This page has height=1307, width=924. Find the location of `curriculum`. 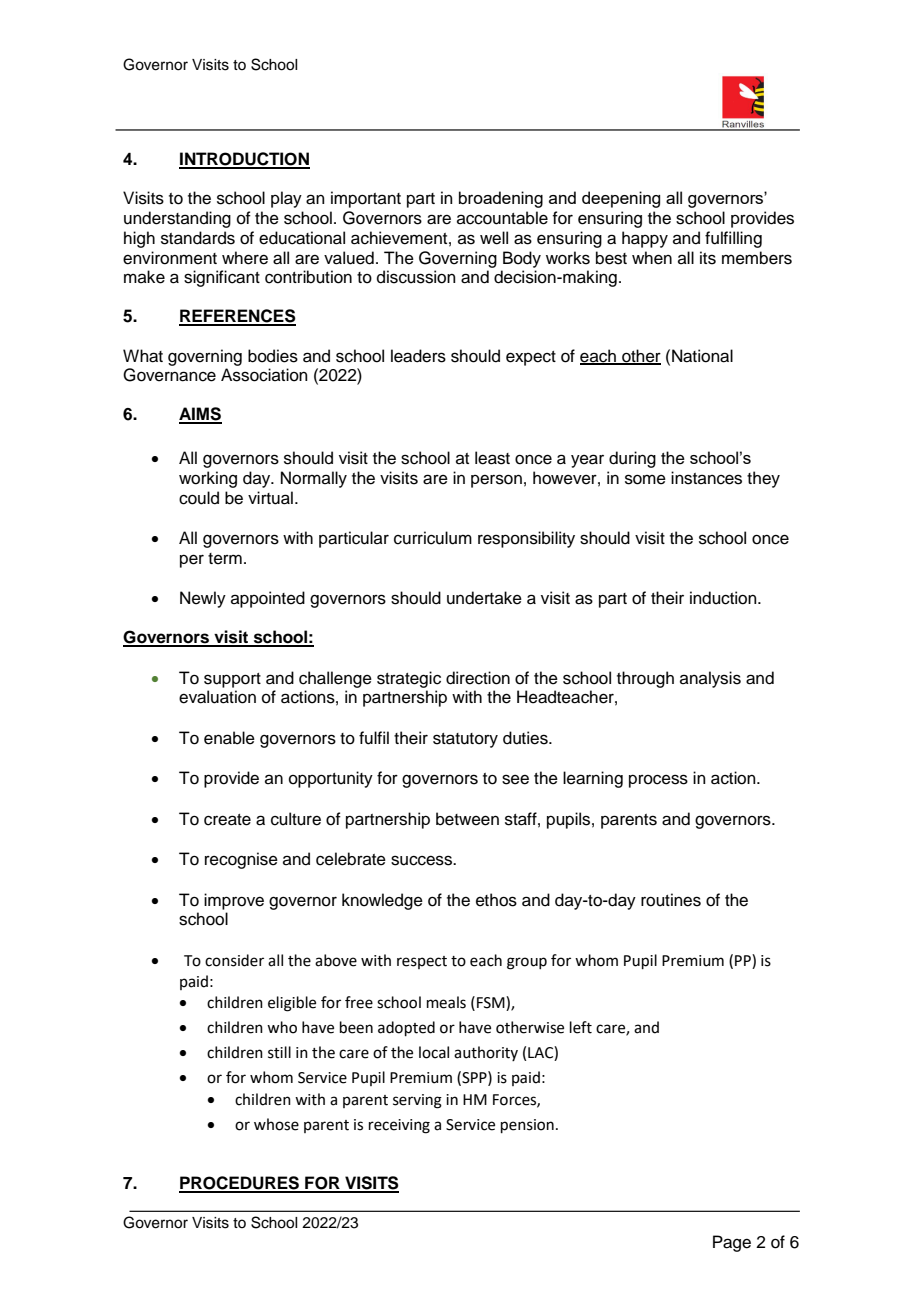

curriculum is located at coordinates (433, 538).
